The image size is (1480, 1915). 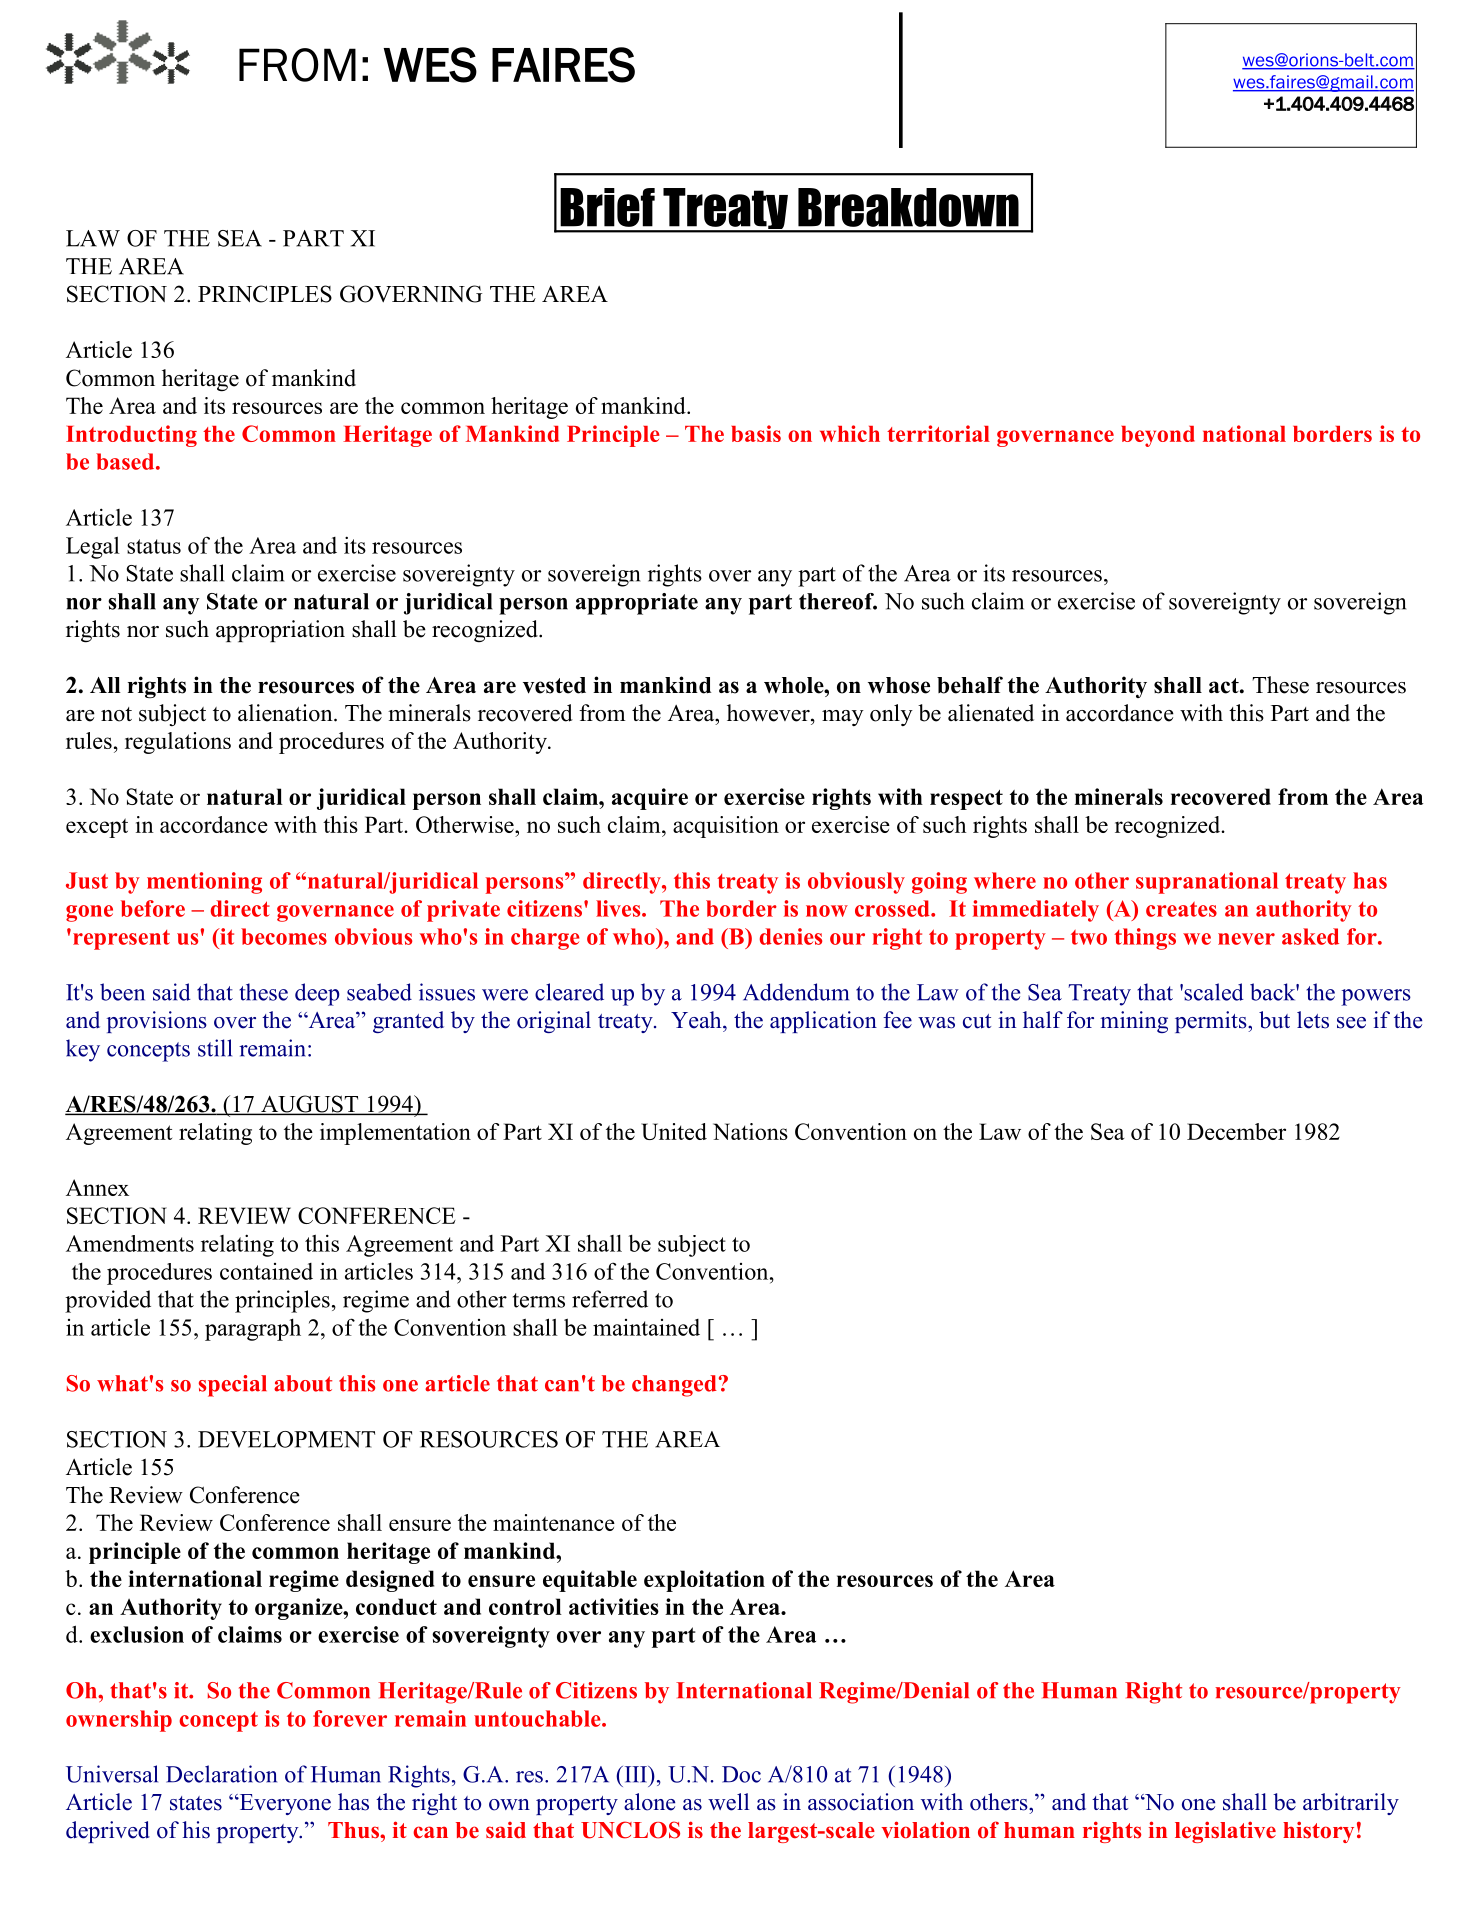 What do you see at coordinates (215, 1048) in the screenshot?
I see `still` at bounding box center [215, 1048].
